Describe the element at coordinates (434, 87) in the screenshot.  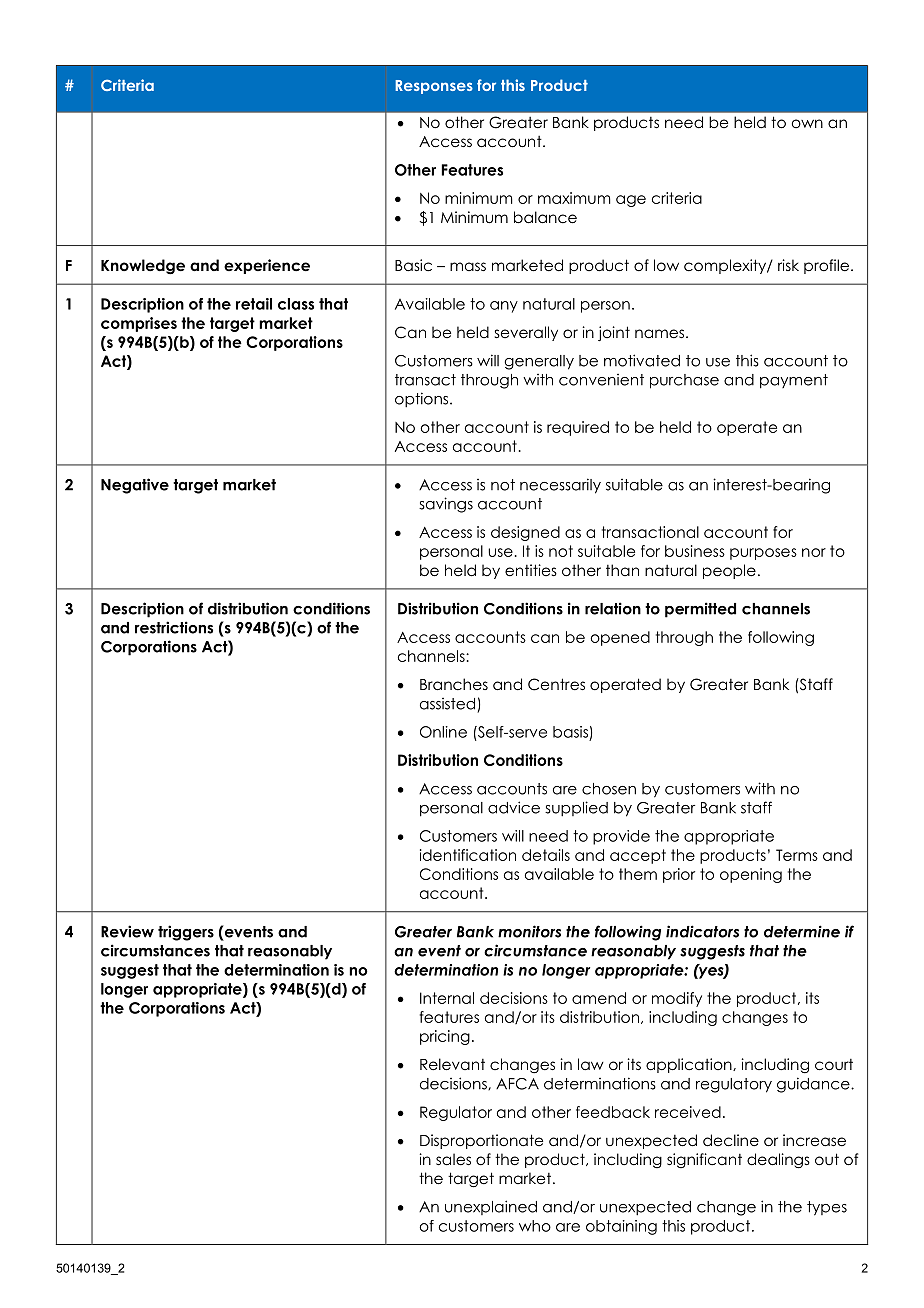
I see `Responses` at that location.
